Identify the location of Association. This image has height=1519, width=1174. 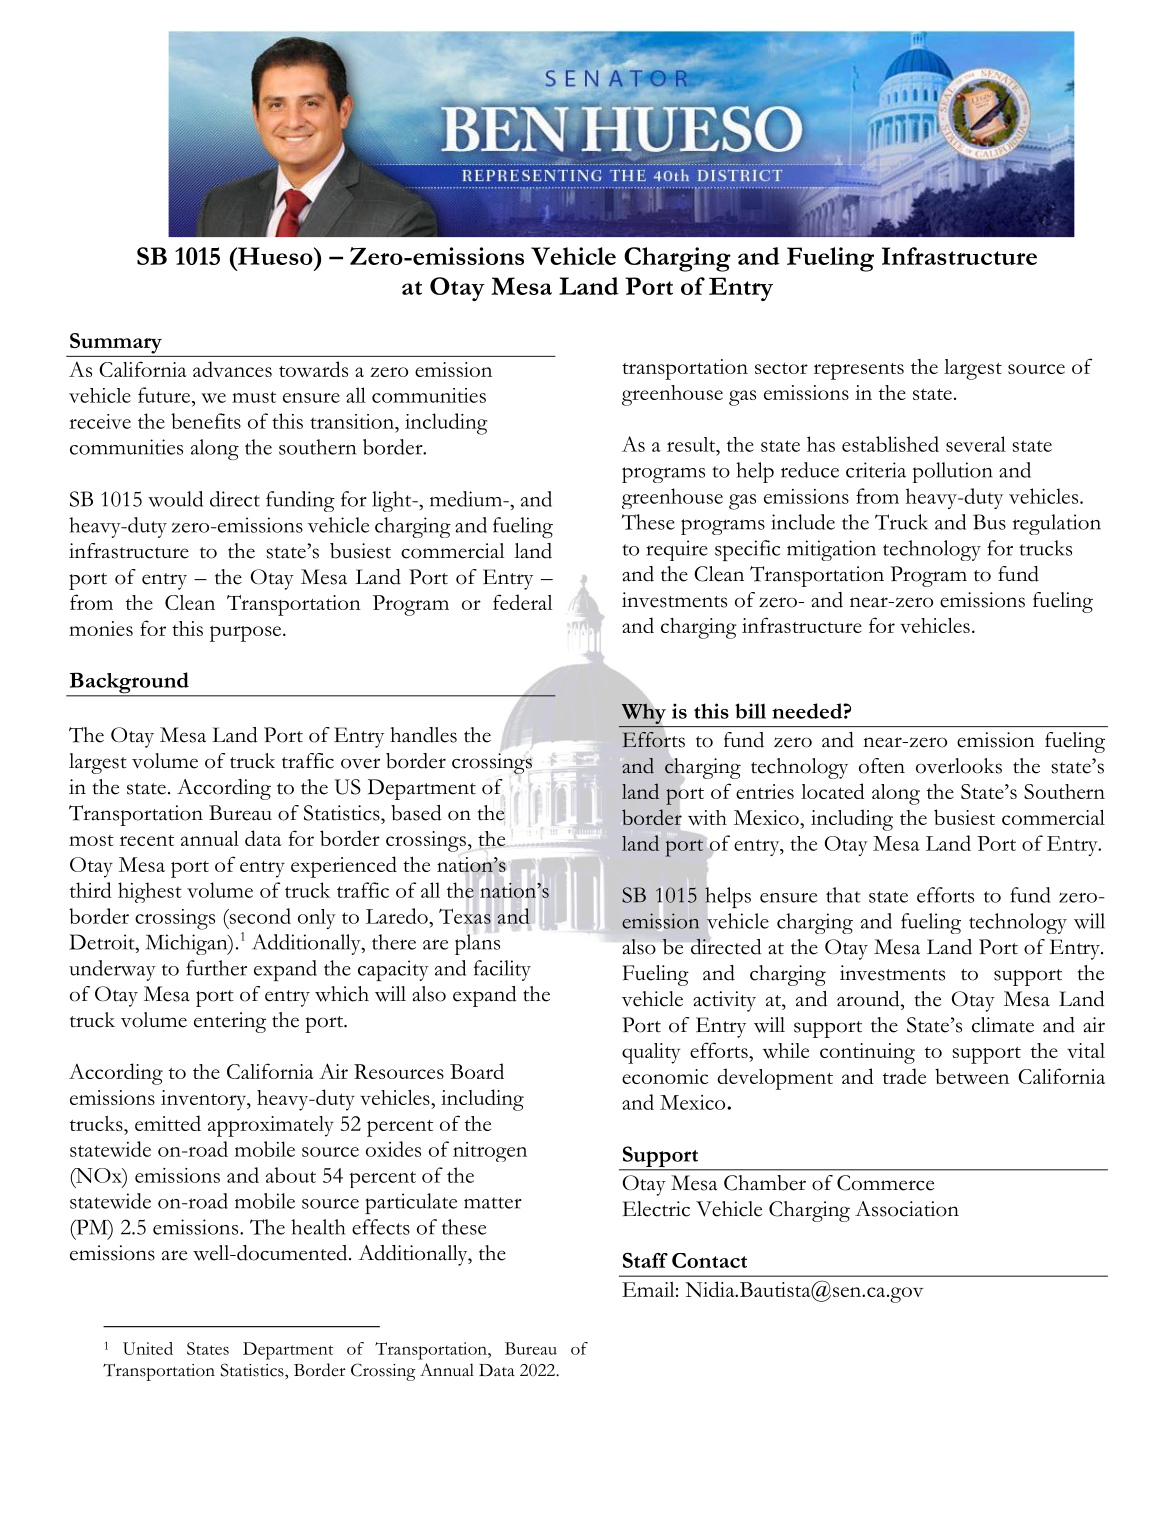
(907, 1209).
